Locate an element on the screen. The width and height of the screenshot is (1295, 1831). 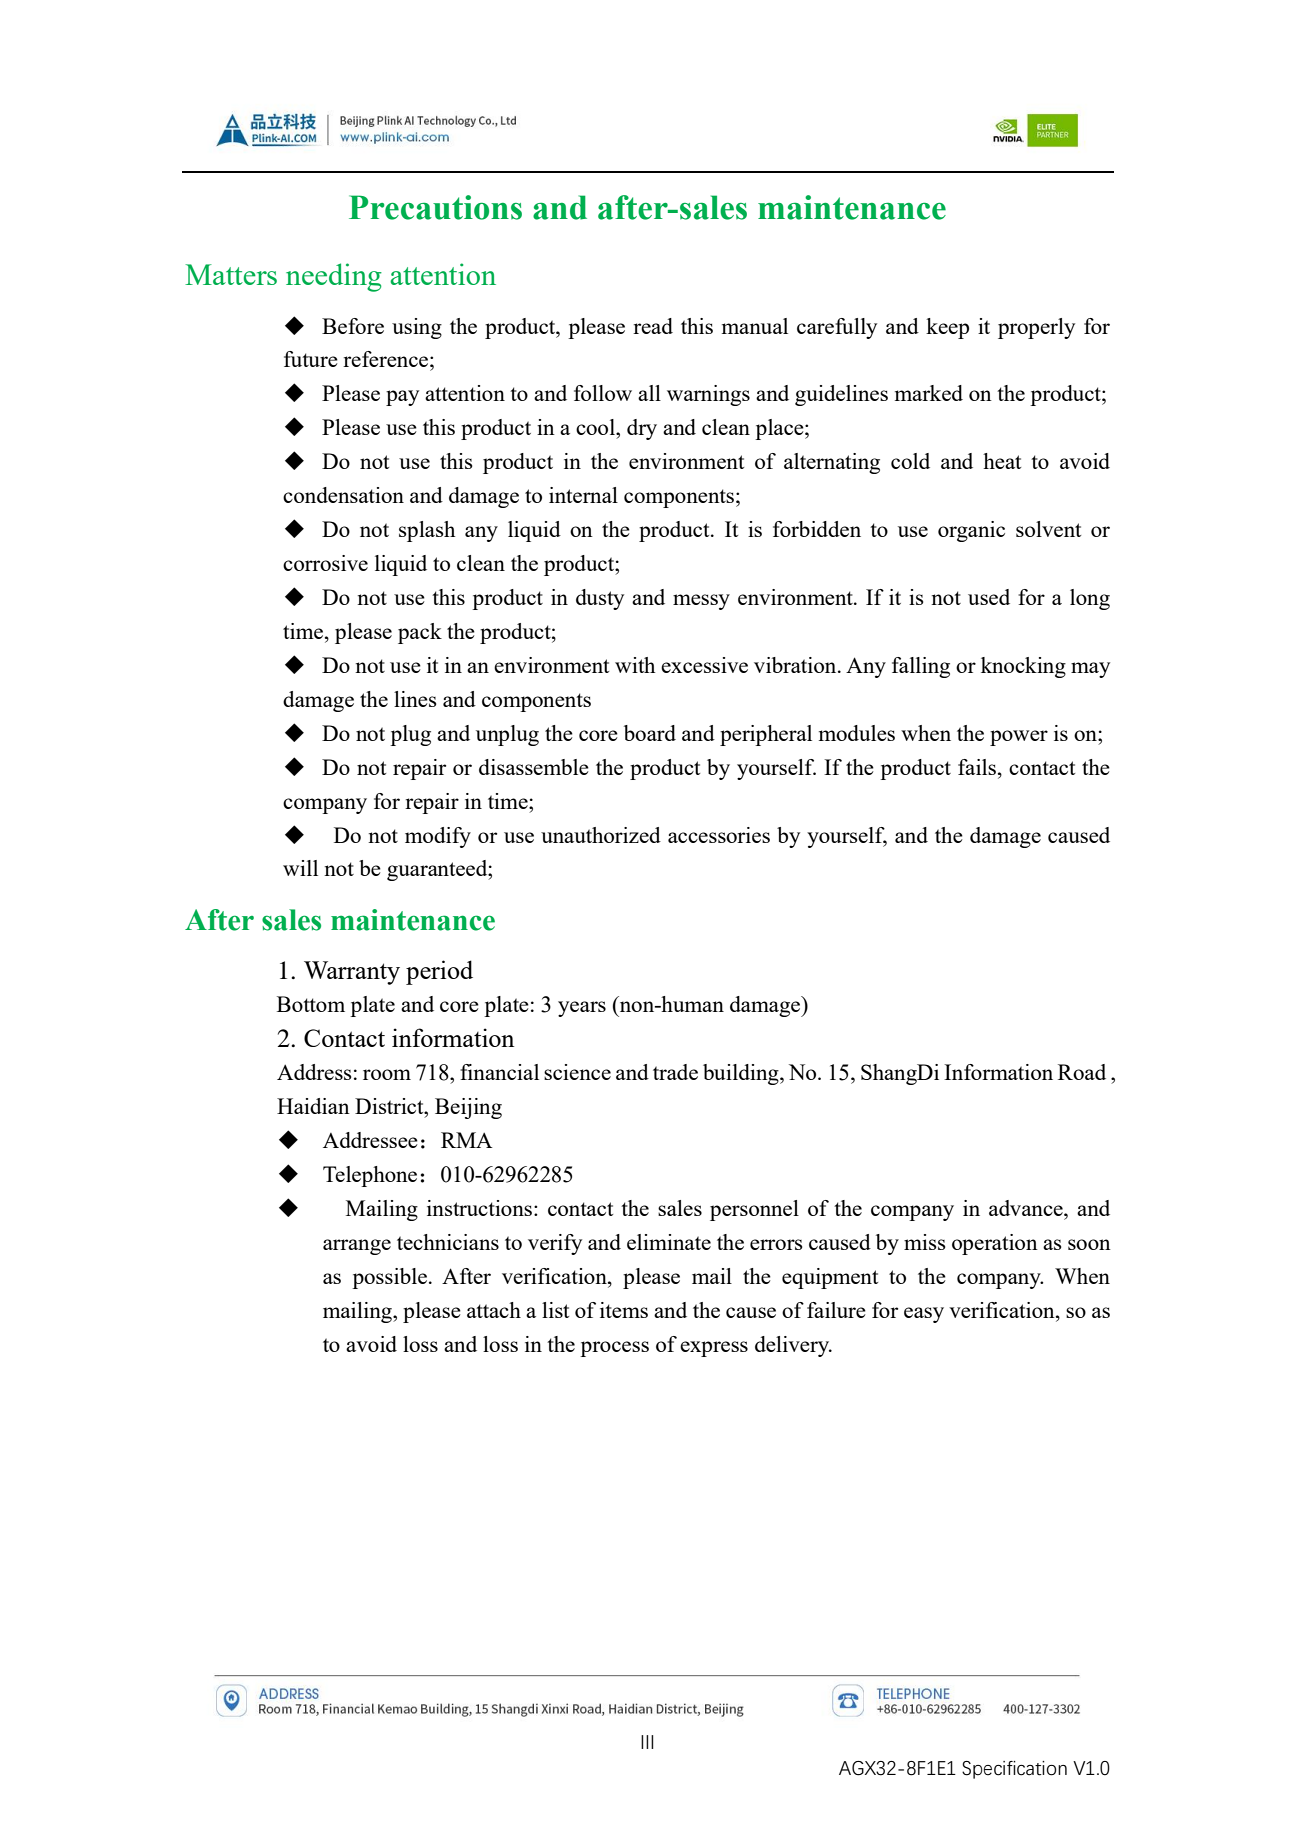
Warranty is located at coordinates (352, 973).
